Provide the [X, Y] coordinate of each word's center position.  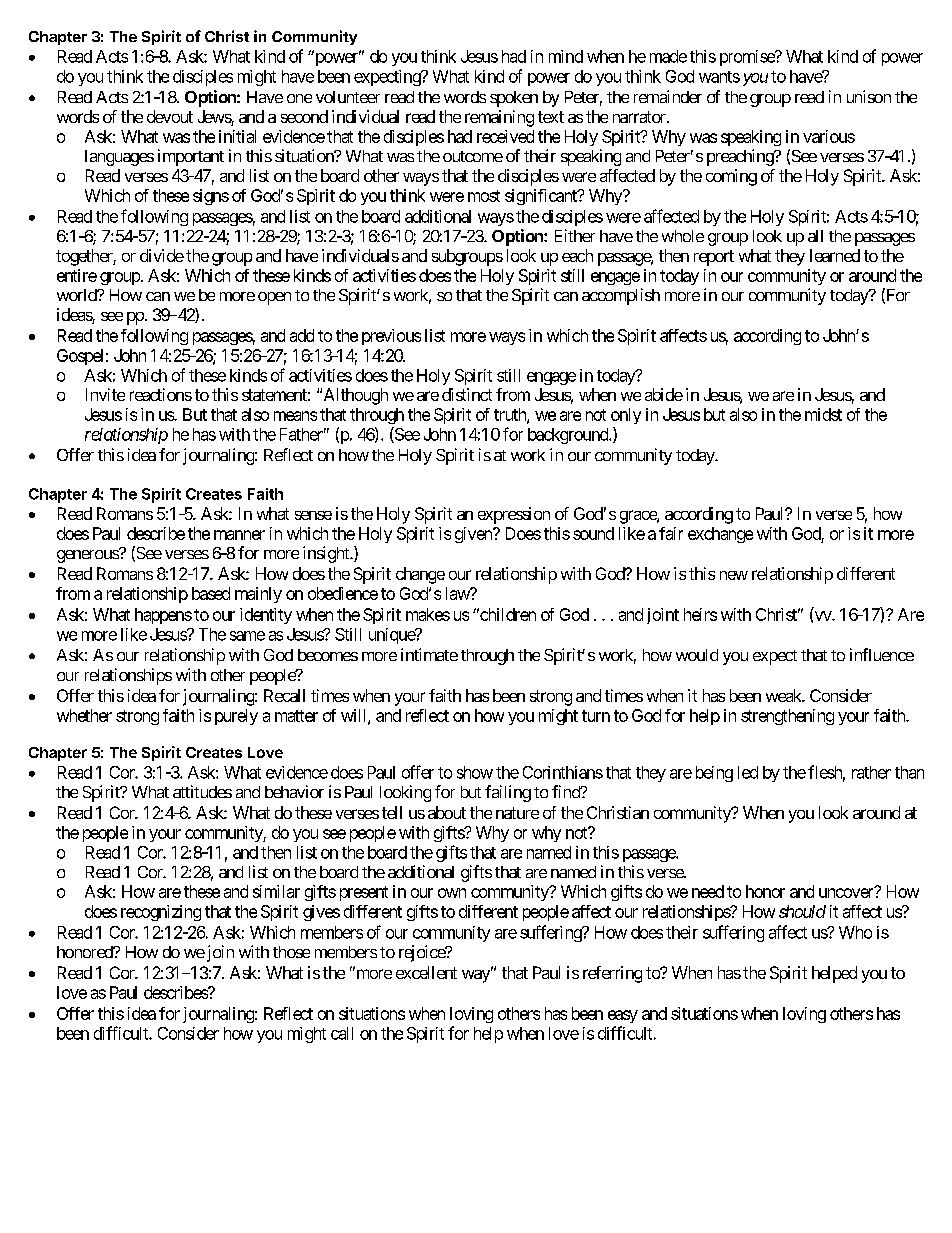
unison [869, 96]
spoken [514, 99]
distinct [467, 394]
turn [596, 716]
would [697, 655]
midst [823, 414]
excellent [426, 972]
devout [170, 116]
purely [236, 717]
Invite [105, 394]
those [291, 952]
